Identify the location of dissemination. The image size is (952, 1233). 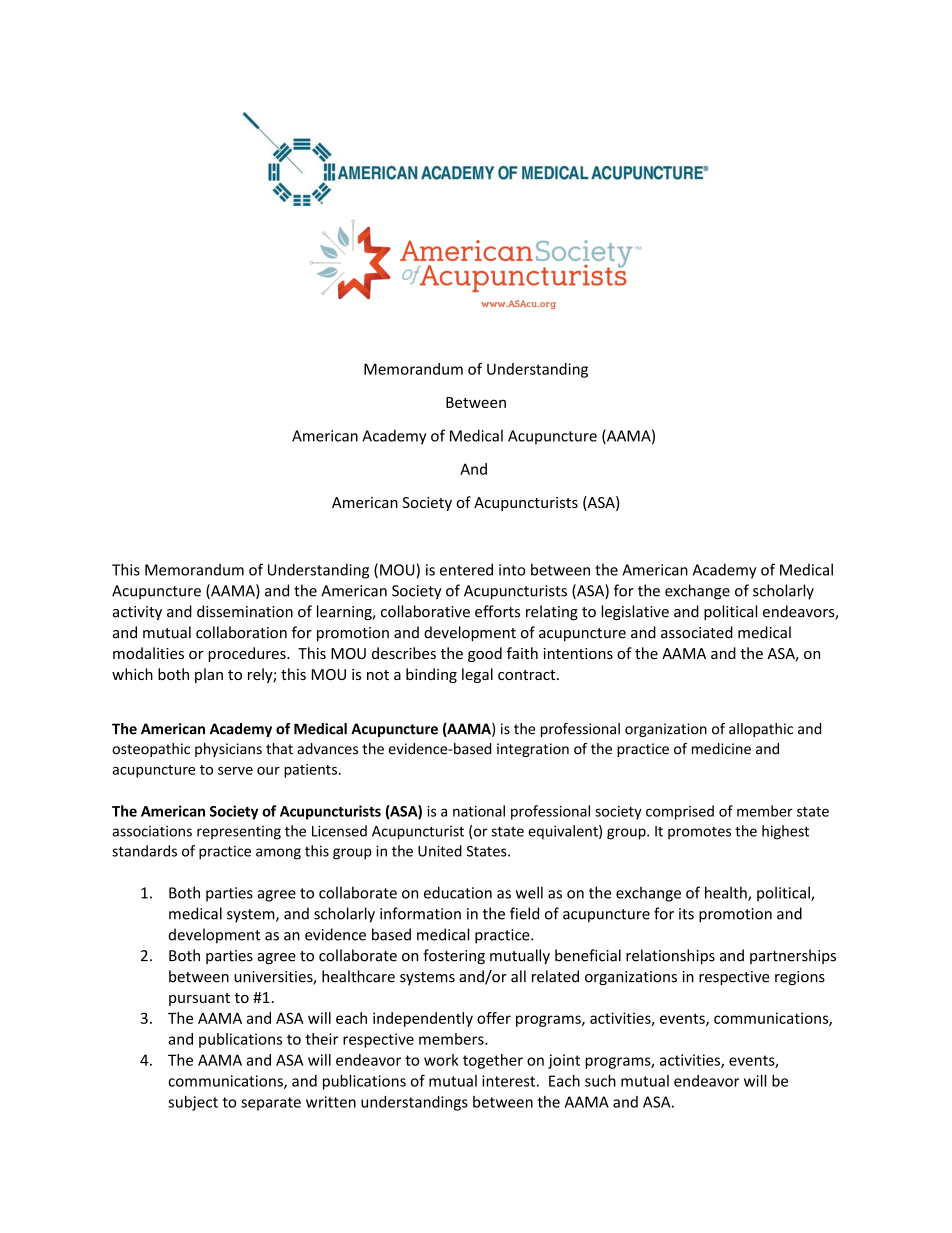
(245, 611).
